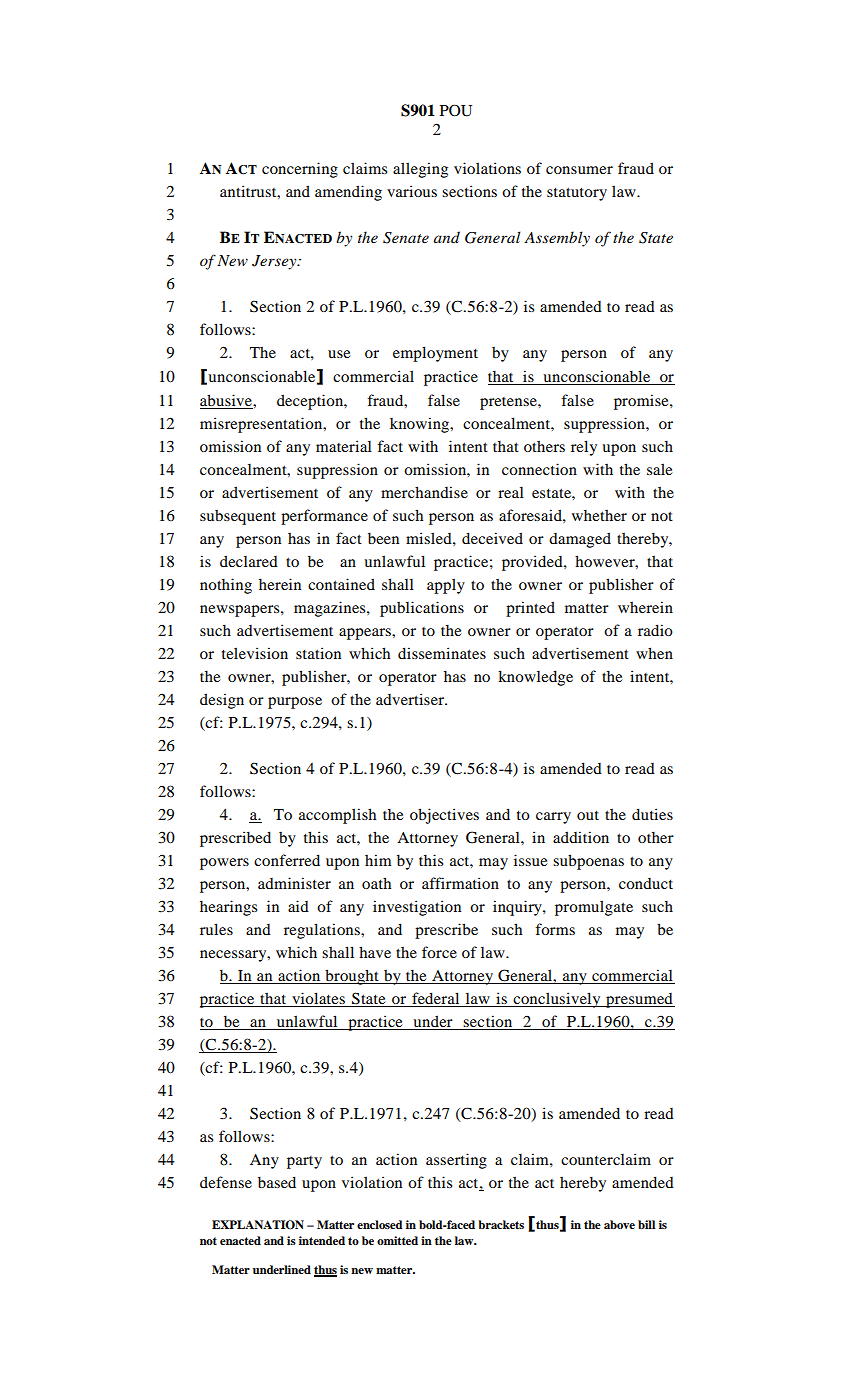 The image size is (849, 1400). What do you see at coordinates (442, 653) in the screenshot?
I see `disseminates` at bounding box center [442, 653].
